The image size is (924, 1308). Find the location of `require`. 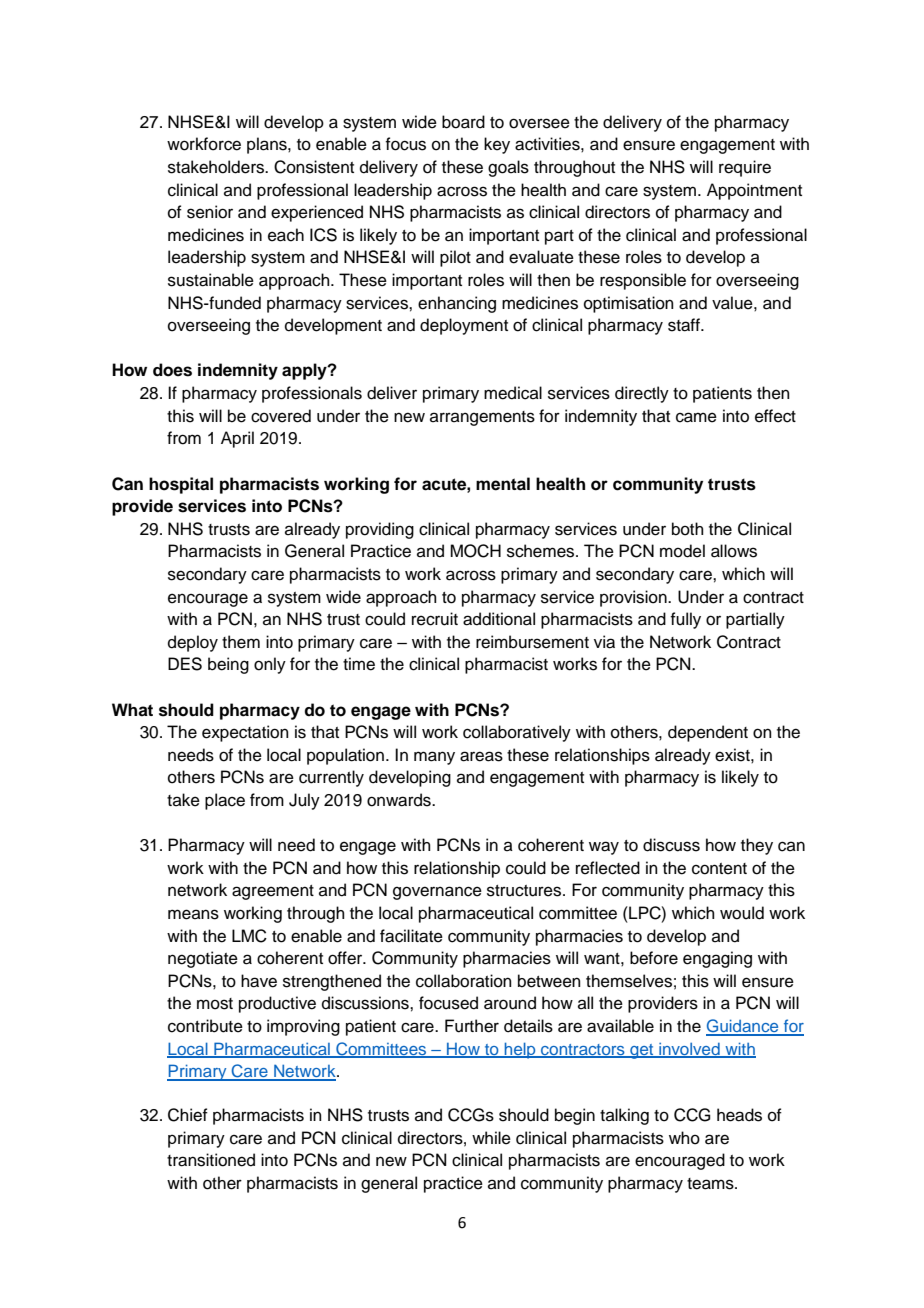

require is located at coordinates (745, 168).
